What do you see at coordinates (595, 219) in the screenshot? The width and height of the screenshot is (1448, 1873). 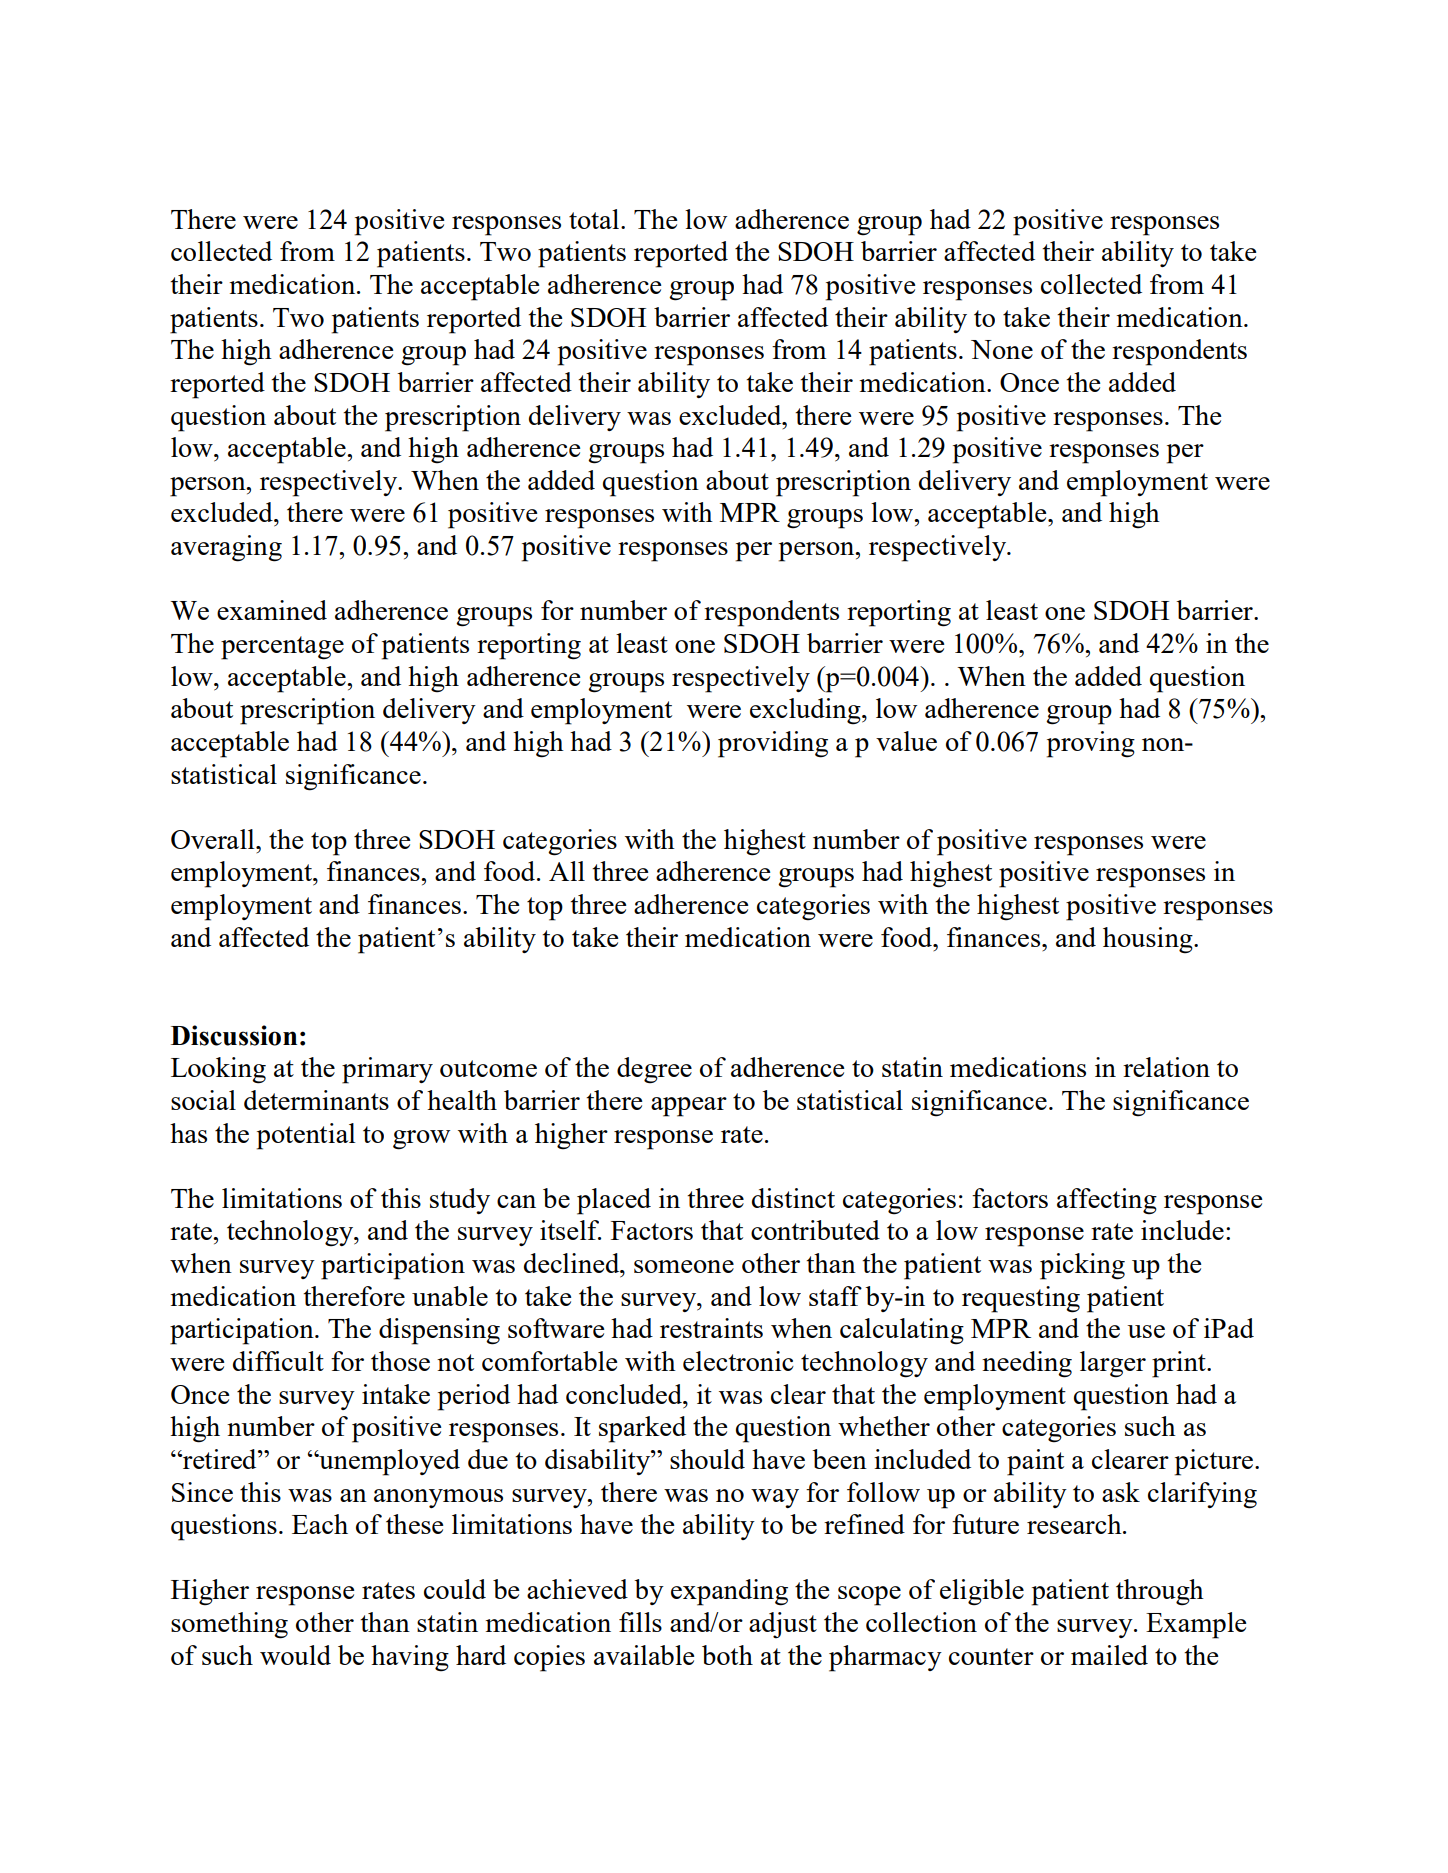 I see `total` at bounding box center [595, 219].
